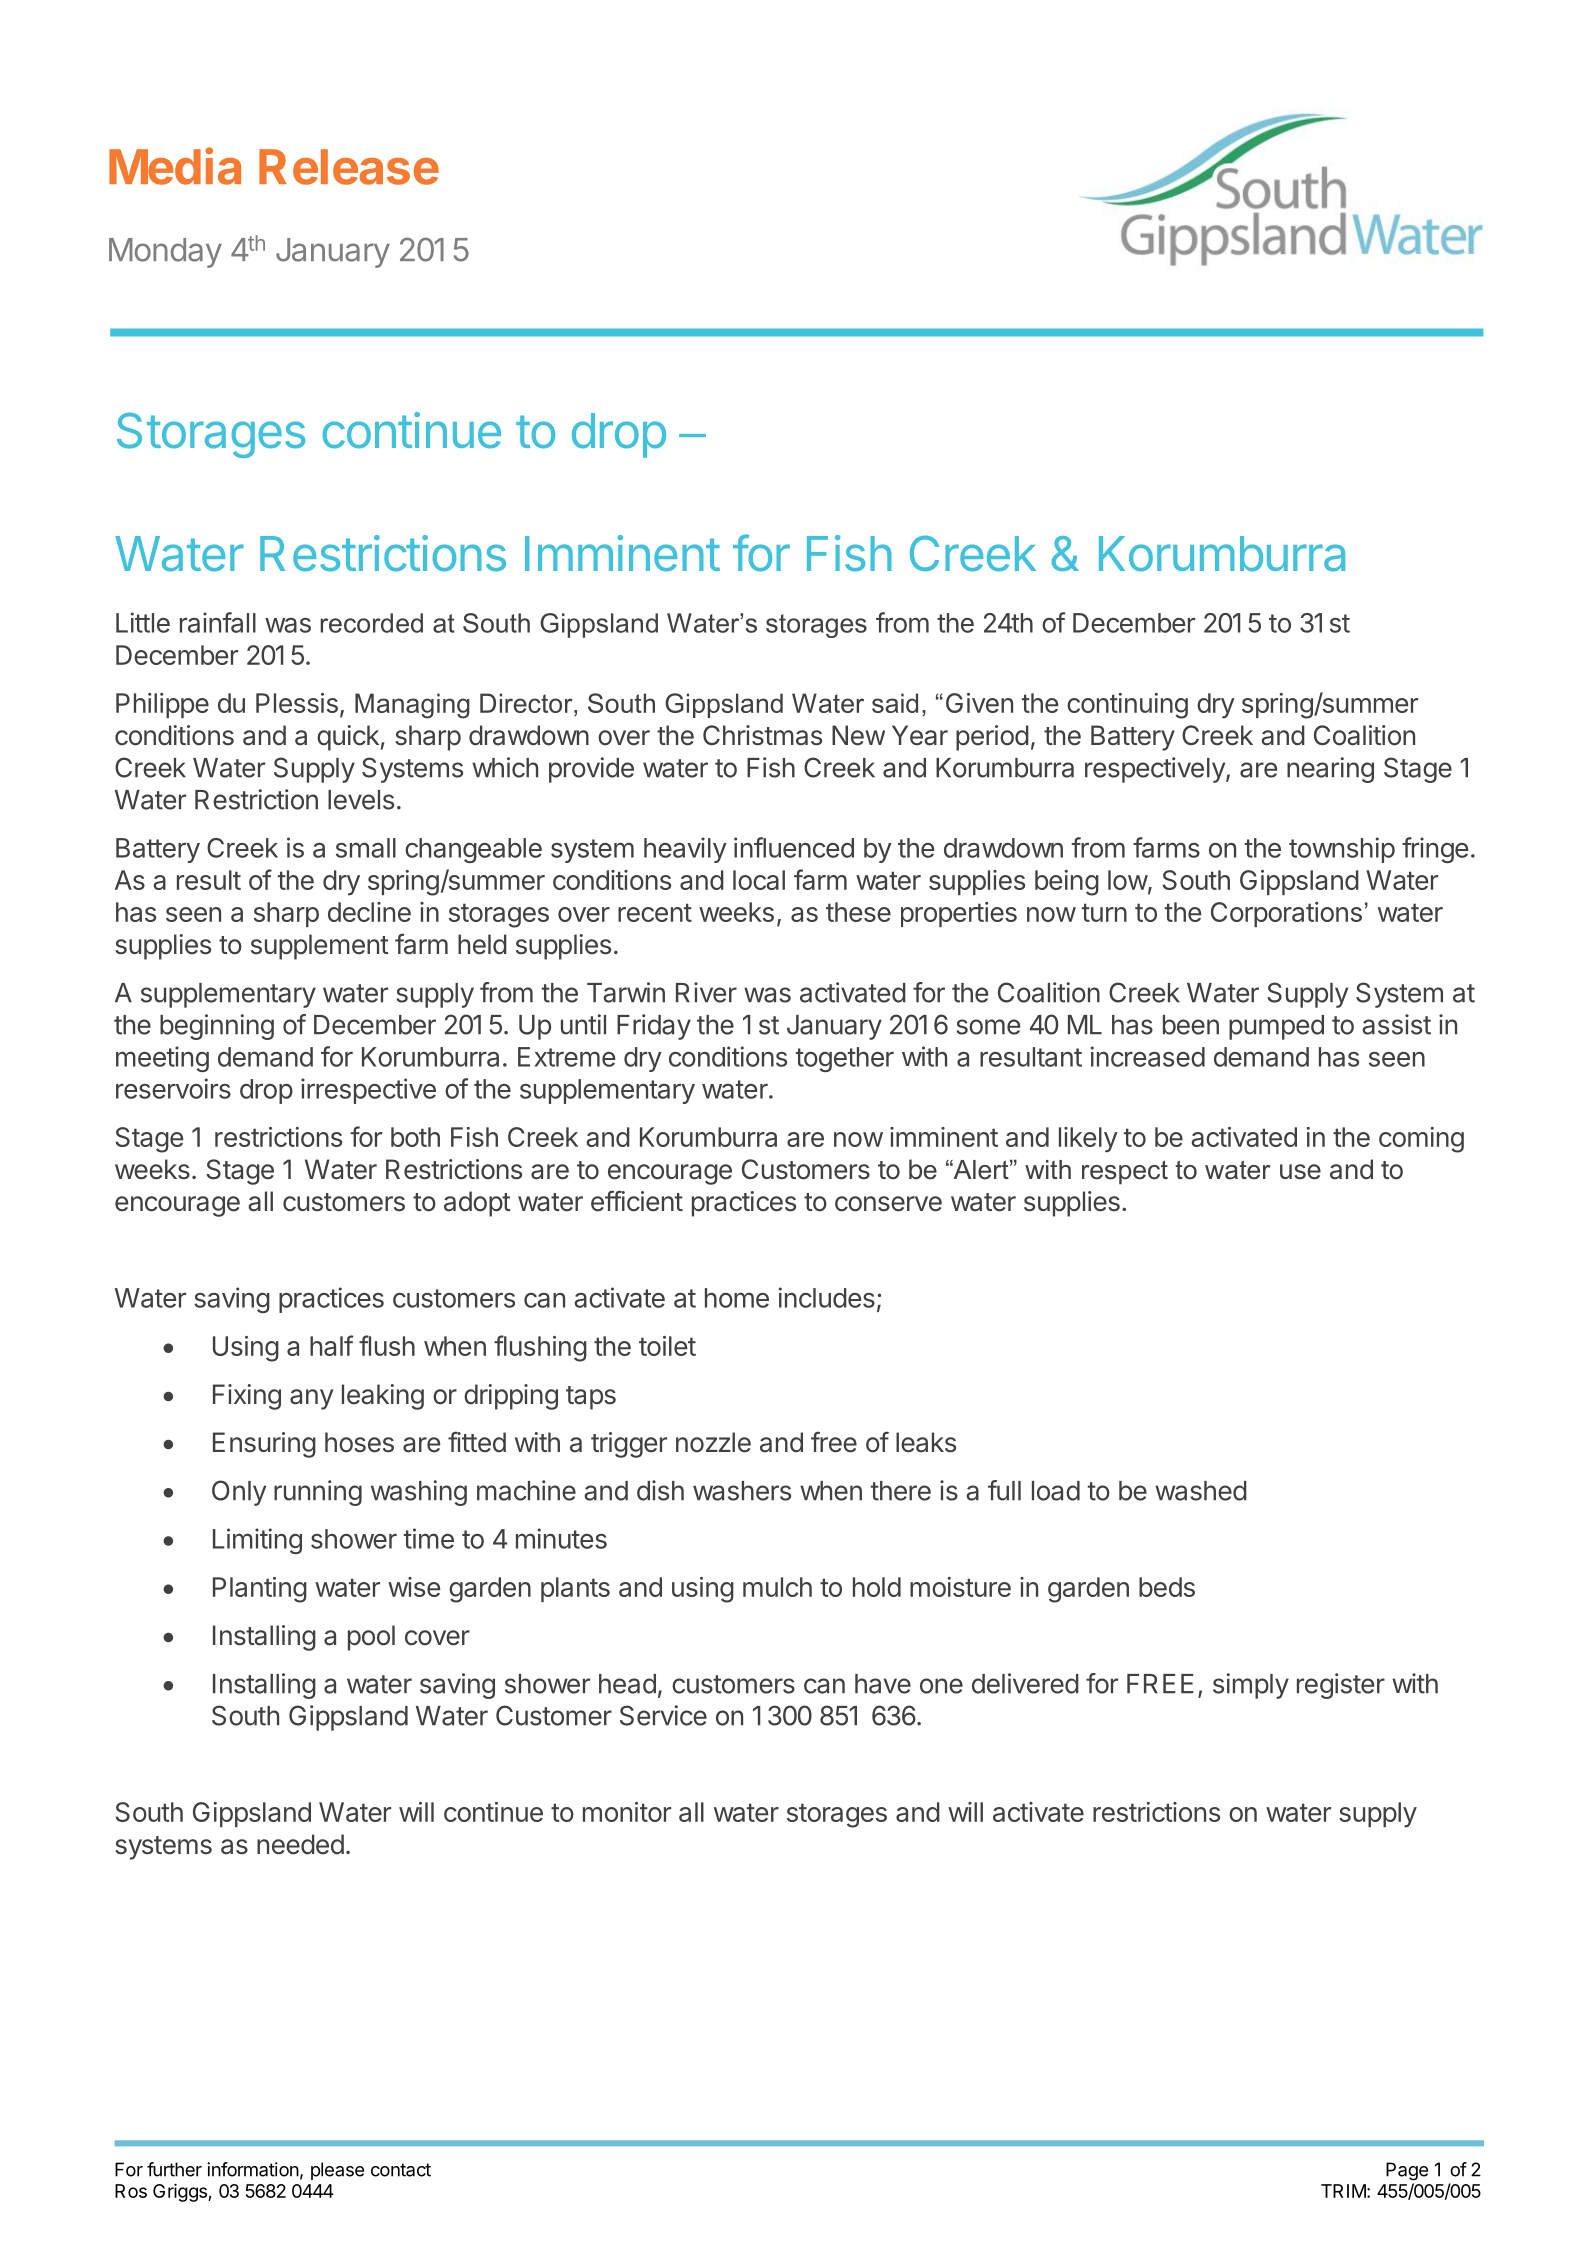 Image resolution: width=1593 pixels, height=2255 pixels. I want to click on continuing, so click(1127, 706).
